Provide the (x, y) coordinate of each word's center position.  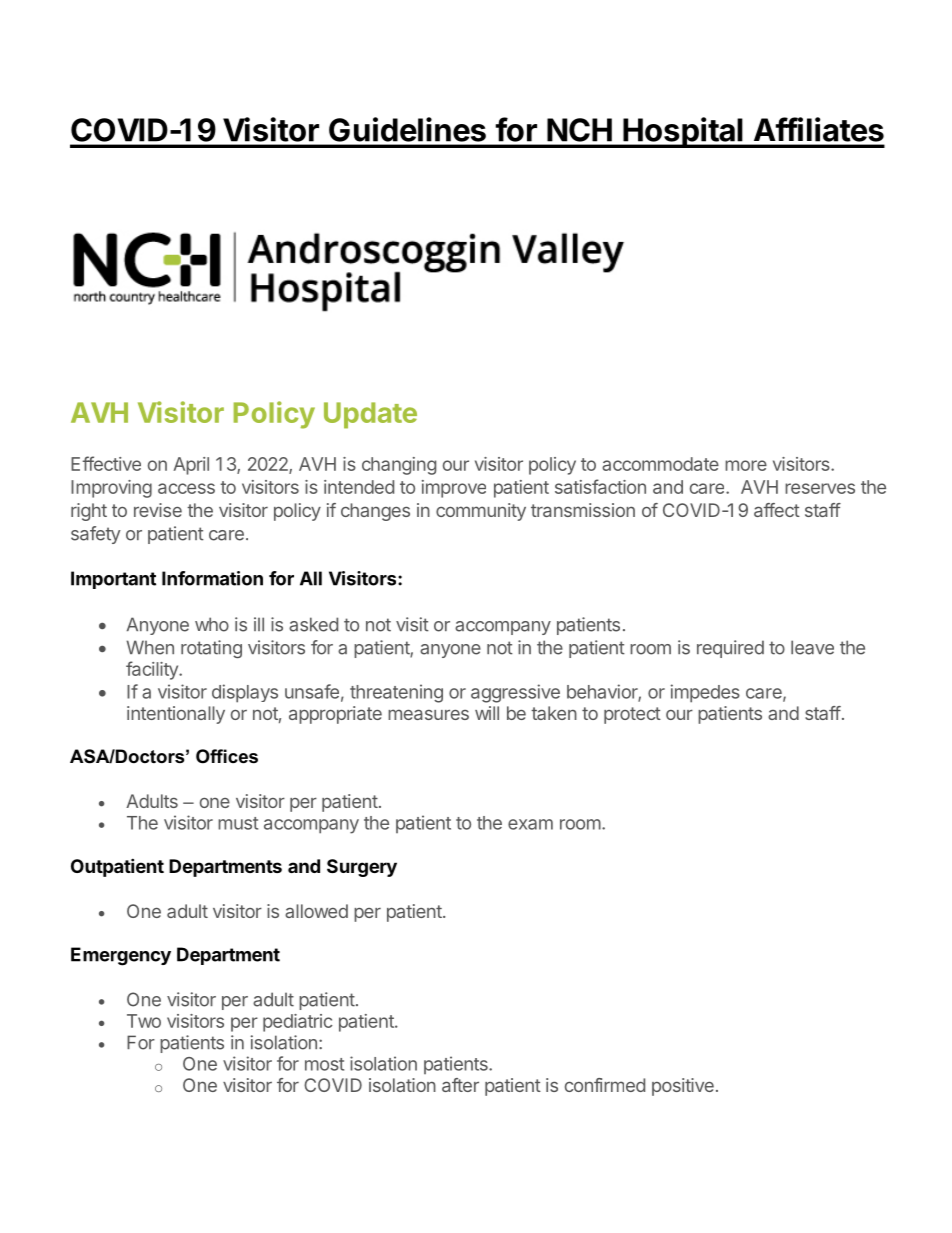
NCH (579, 130)
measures (428, 714)
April (191, 466)
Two (144, 1021)
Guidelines (407, 129)
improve (454, 489)
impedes (705, 693)
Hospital (683, 132)
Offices (227, 756)
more (746, 465)
